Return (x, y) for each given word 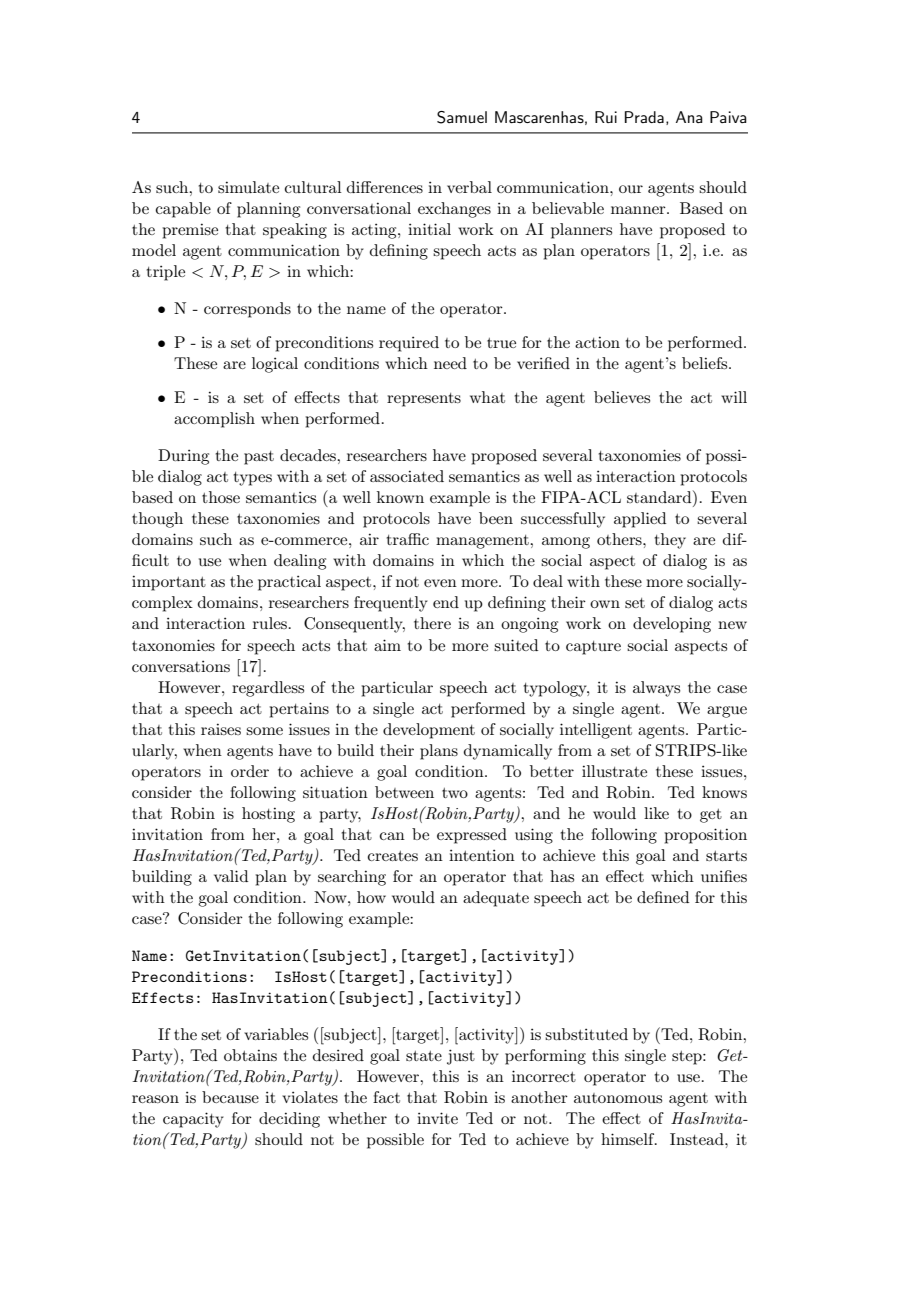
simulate (248, 187)
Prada (644, 117)
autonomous (618, 1098)
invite (437, 1118)
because (230, 1097)
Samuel (462, 117)
